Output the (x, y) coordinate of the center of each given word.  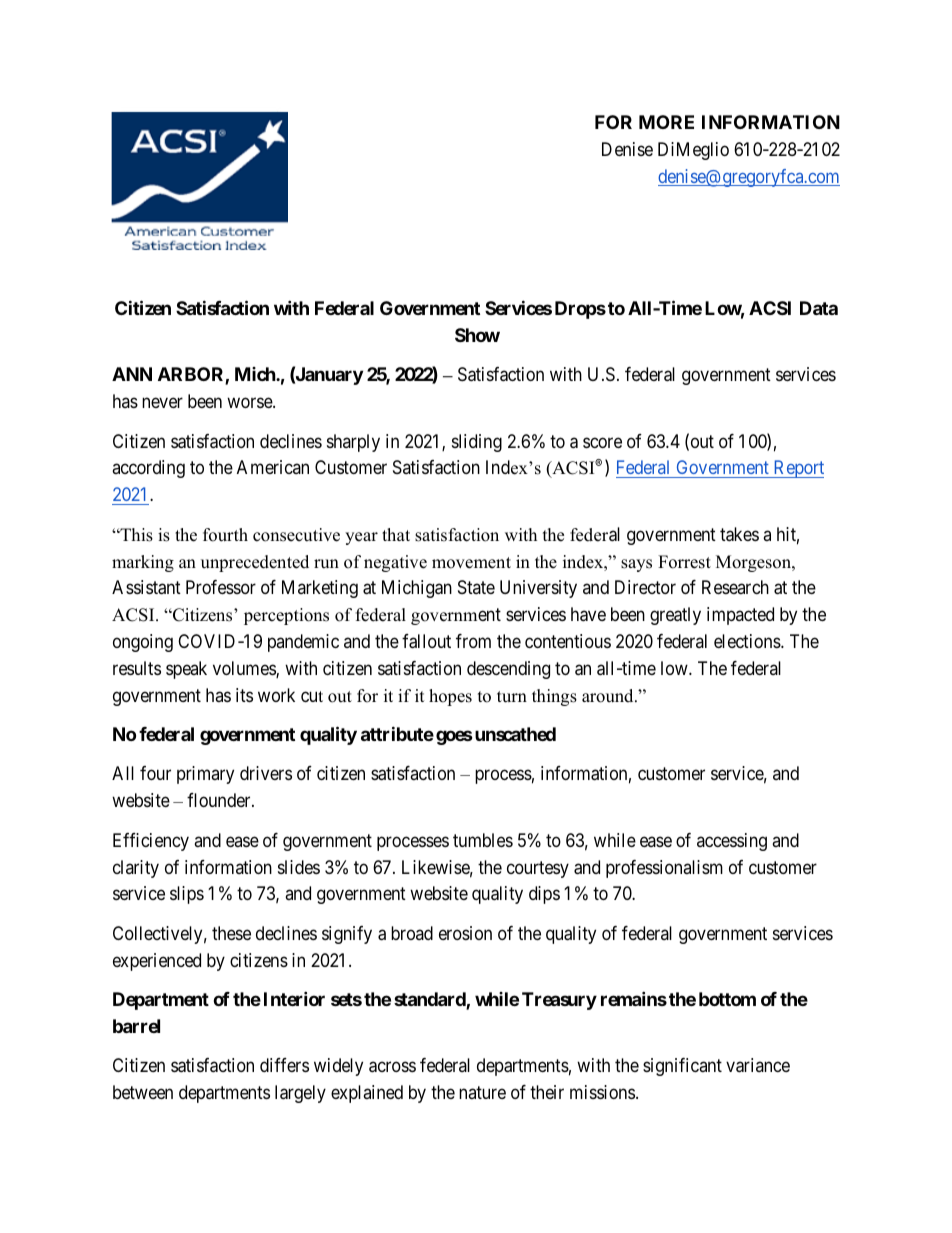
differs (284, 1065)
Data (819, 308)
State (476, 587)
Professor (221, 587)
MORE (666, 122)
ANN (132, 374)
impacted (740, 616)
